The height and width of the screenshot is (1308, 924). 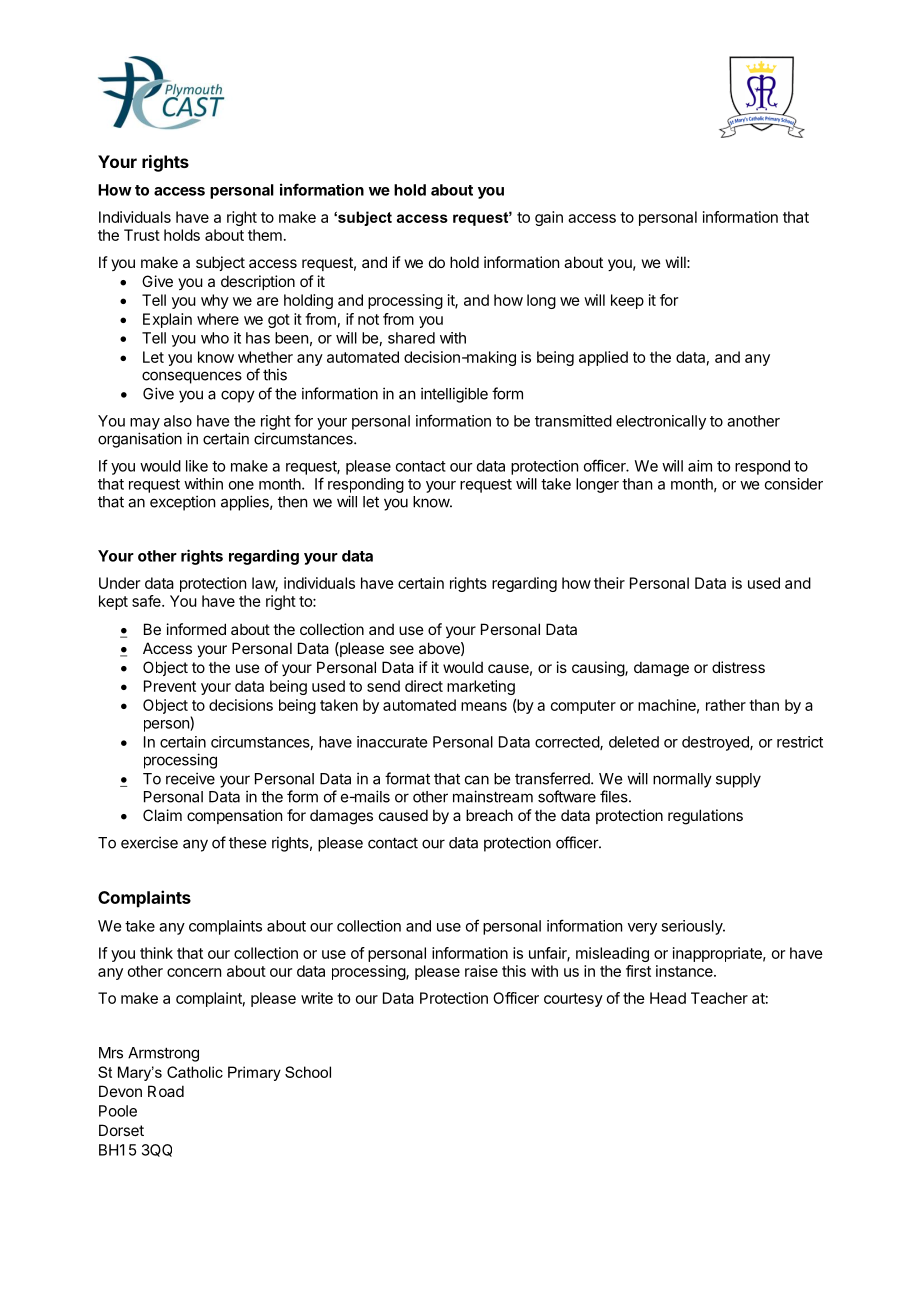 What do you see at coordinates (308, 1072) in the screenshot?
I see `School` at bounding box center [308, 1072].
